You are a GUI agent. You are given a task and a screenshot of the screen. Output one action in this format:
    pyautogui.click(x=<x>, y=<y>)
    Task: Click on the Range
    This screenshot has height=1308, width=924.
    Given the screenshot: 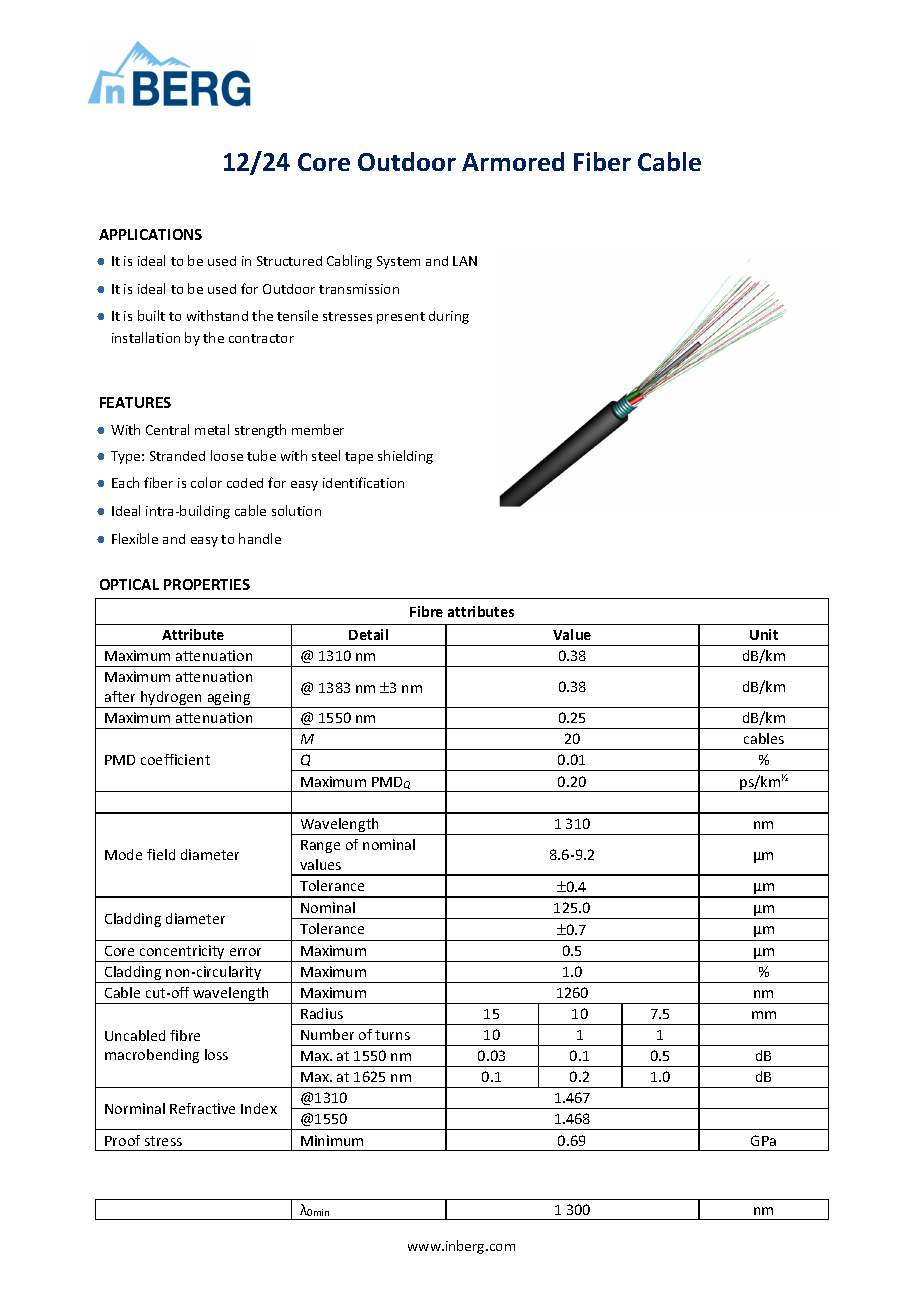 What is the action you would take?
    pyautogui.click(x=320, y=846)
